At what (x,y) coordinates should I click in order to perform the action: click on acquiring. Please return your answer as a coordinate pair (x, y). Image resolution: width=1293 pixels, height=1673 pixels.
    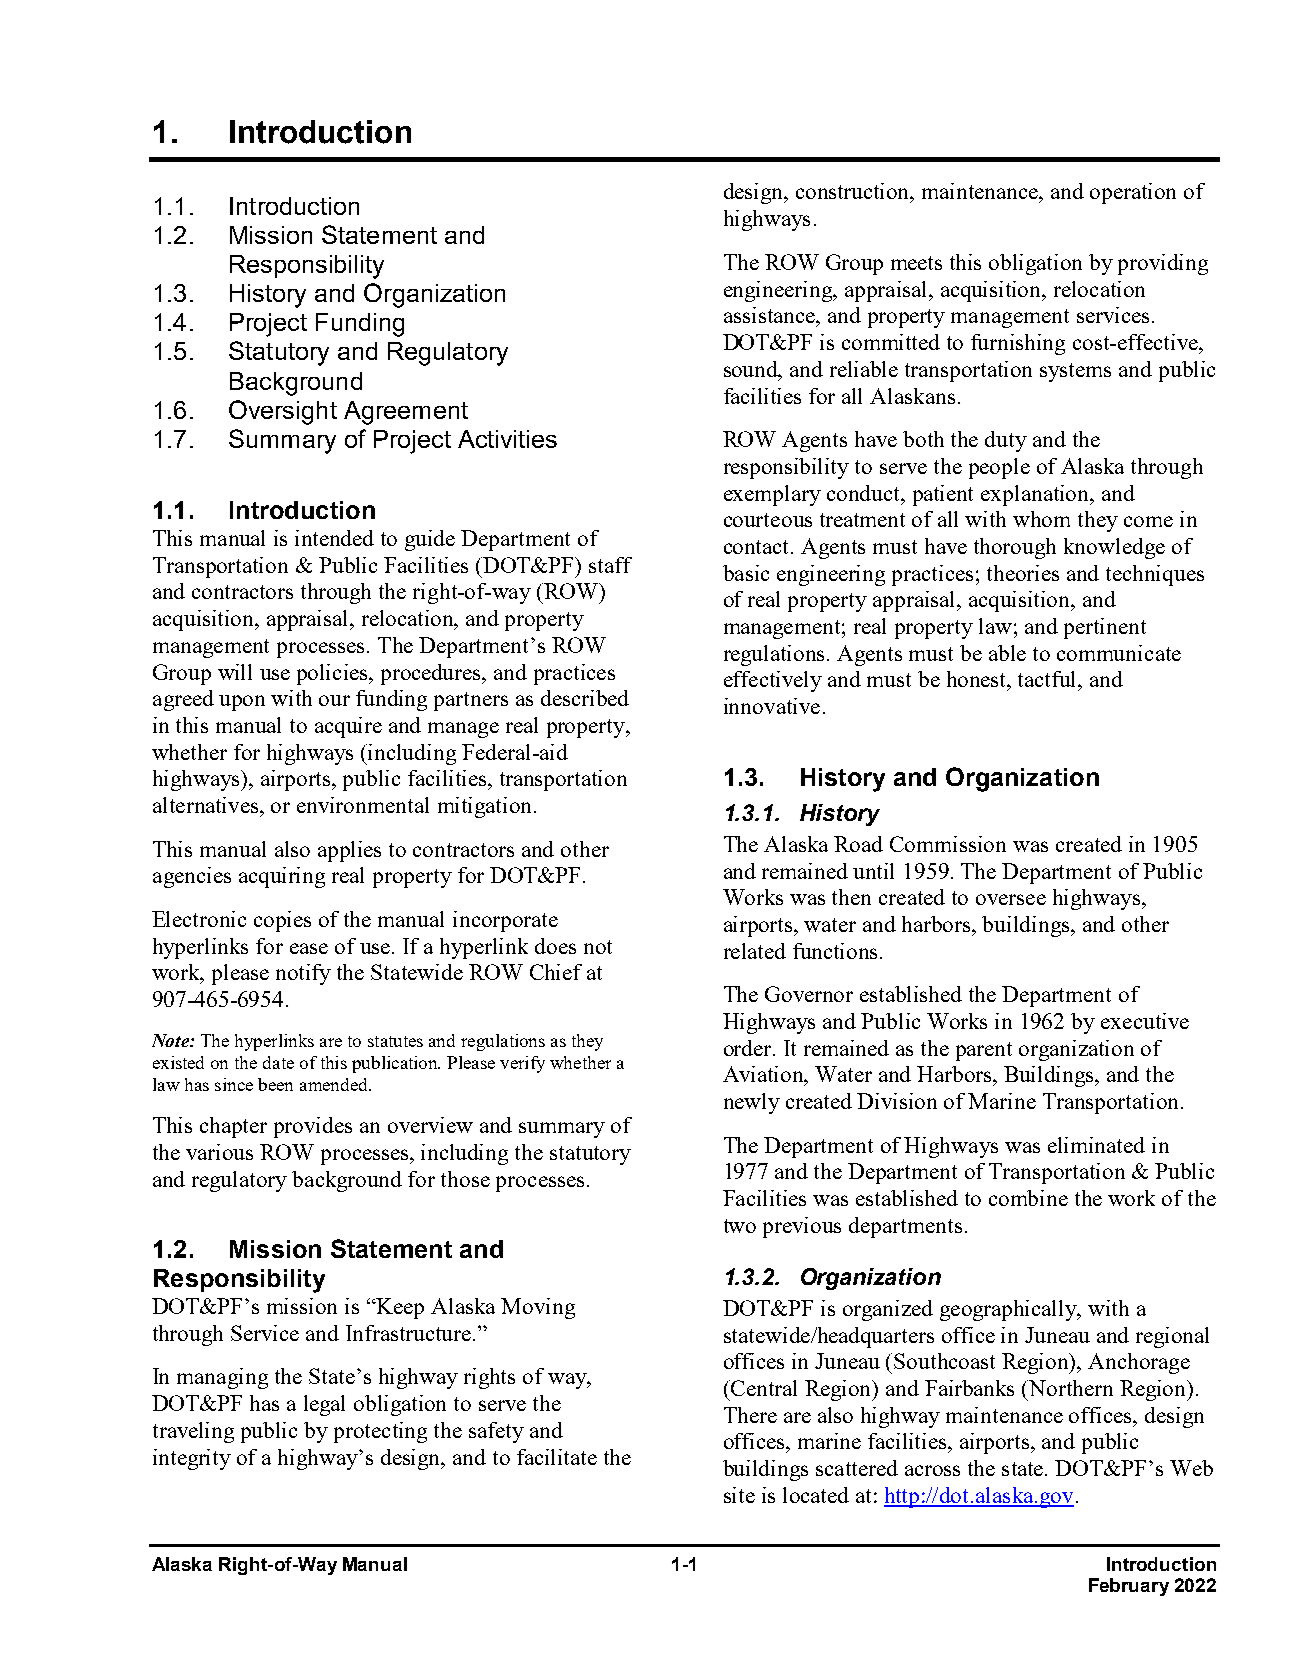
    Looking at the image, I should click on (282, 877).
